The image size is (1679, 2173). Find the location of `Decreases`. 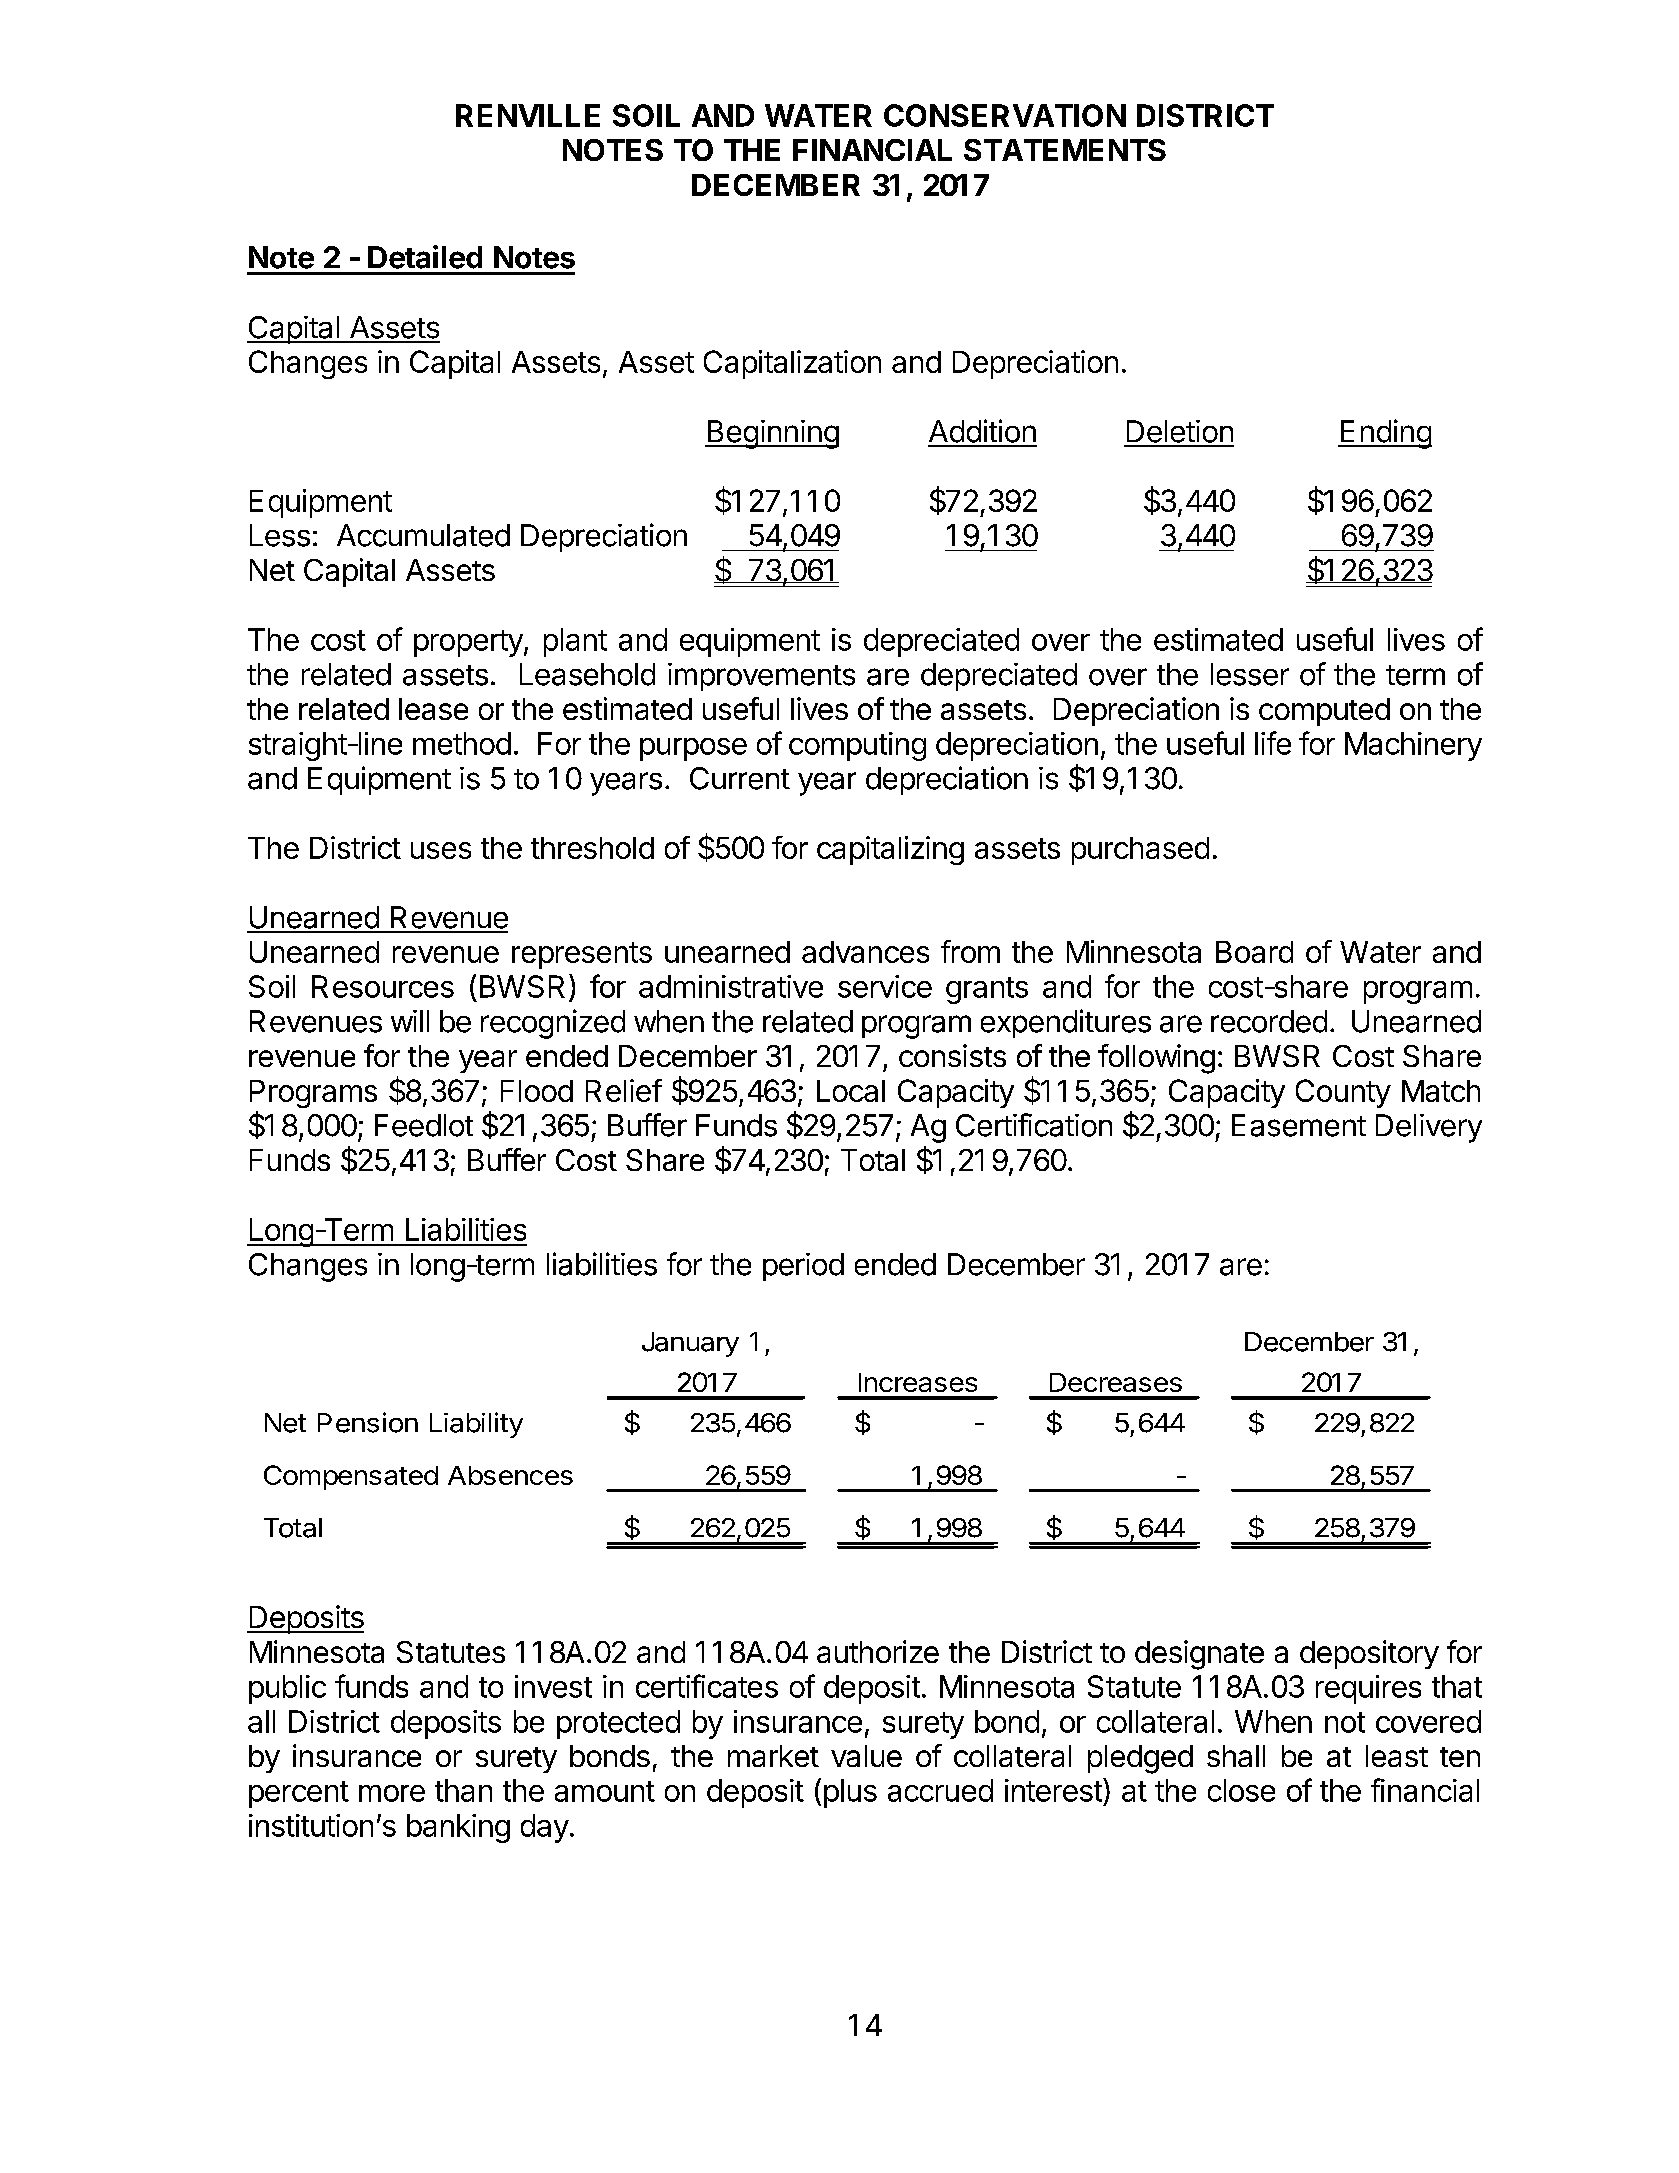

Decreases is located at coordinates (1116, 1382).
